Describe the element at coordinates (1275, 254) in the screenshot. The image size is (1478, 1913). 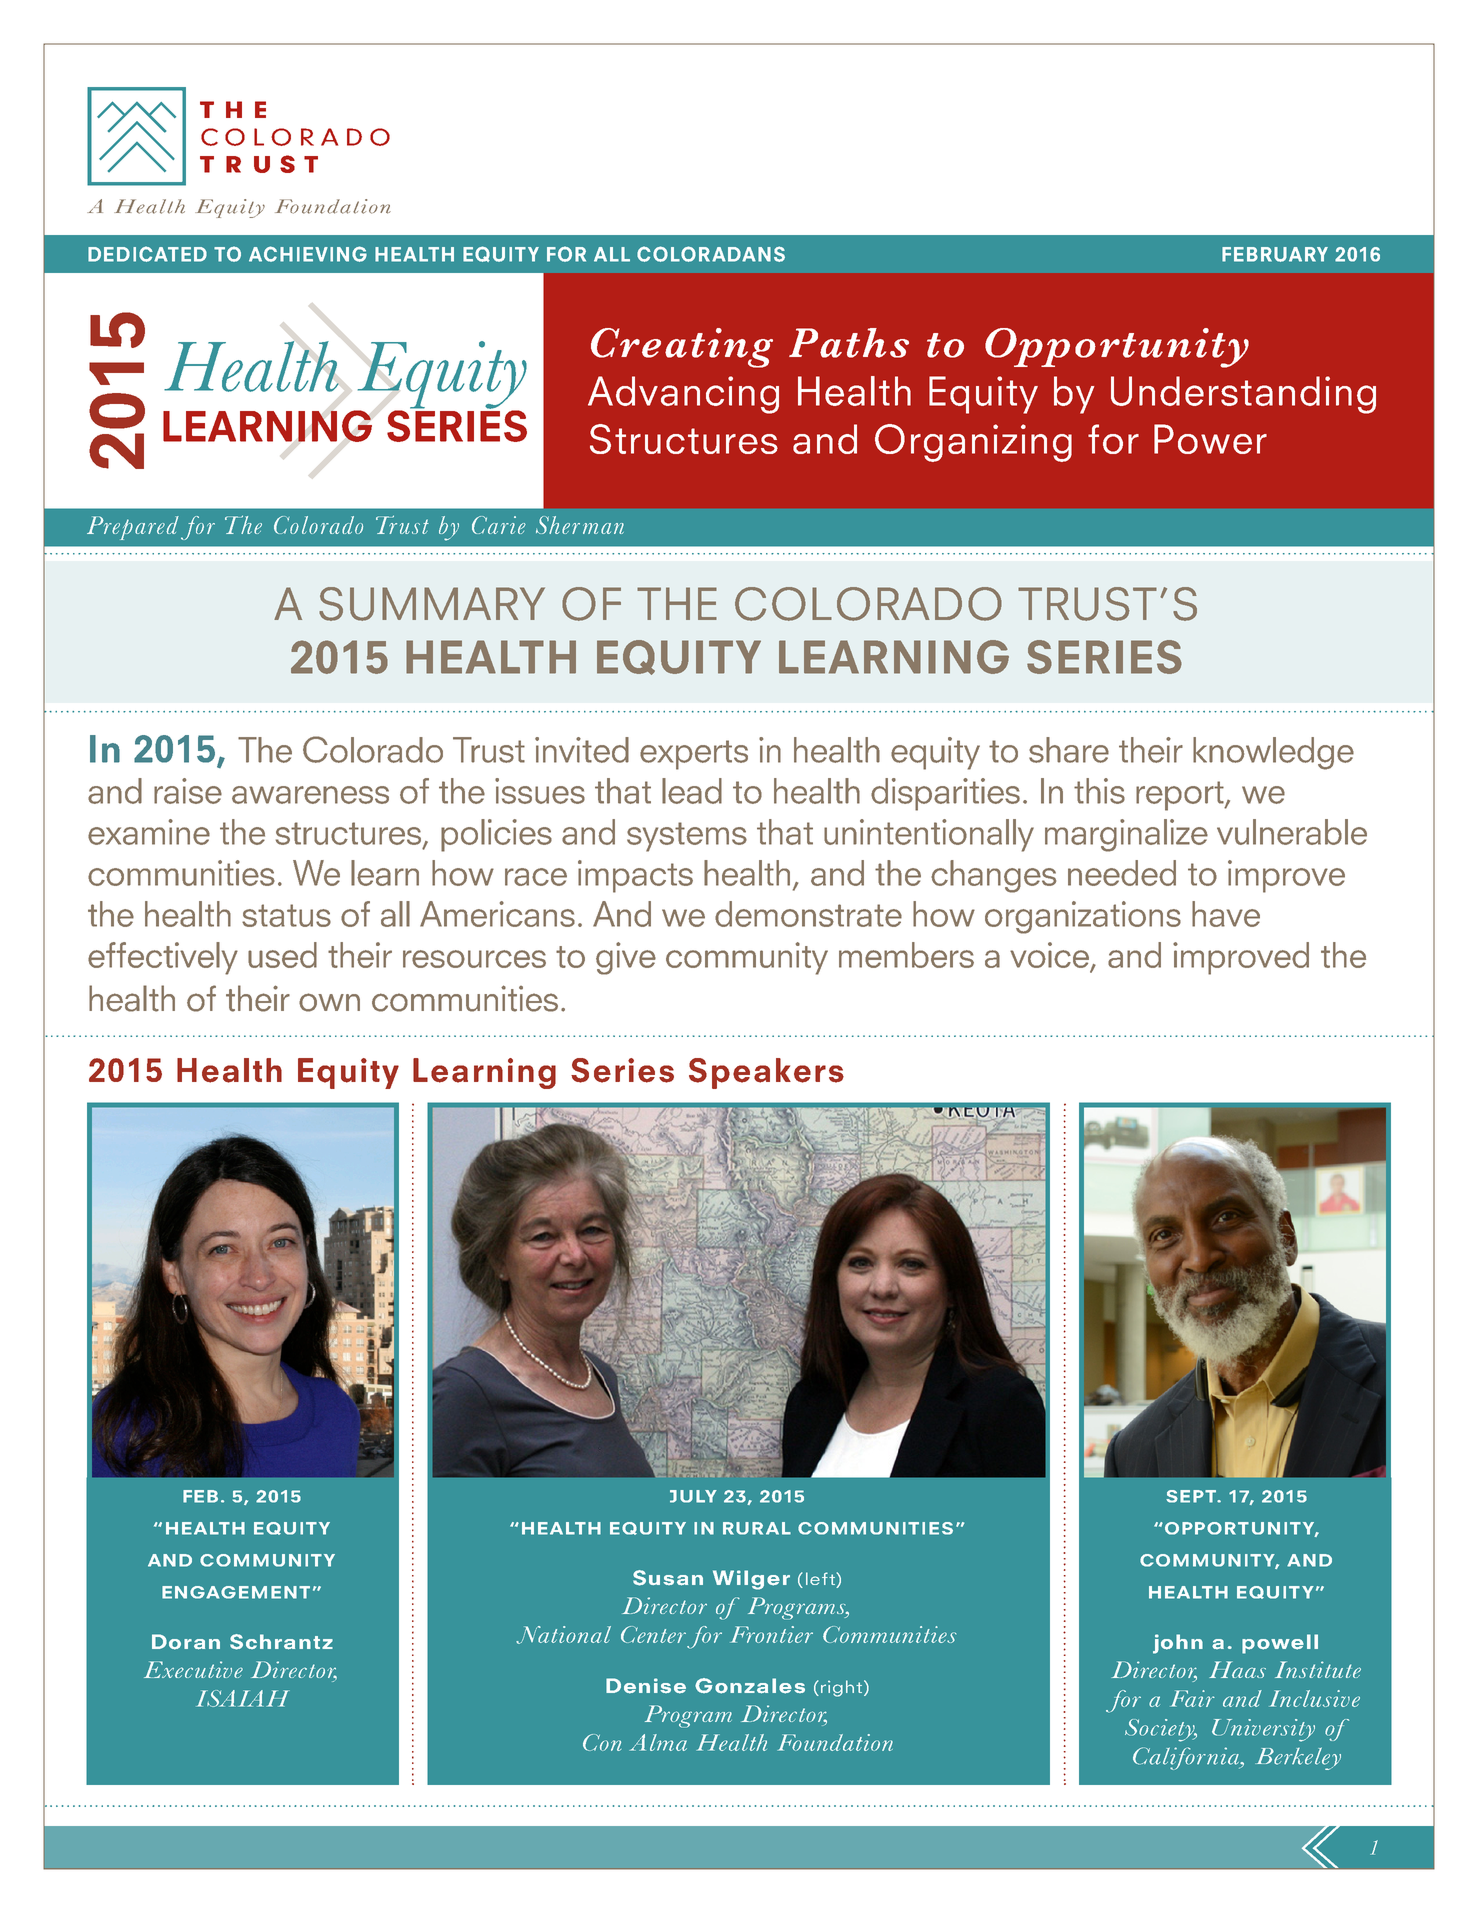
I see `FEBRUARY` at that location.
